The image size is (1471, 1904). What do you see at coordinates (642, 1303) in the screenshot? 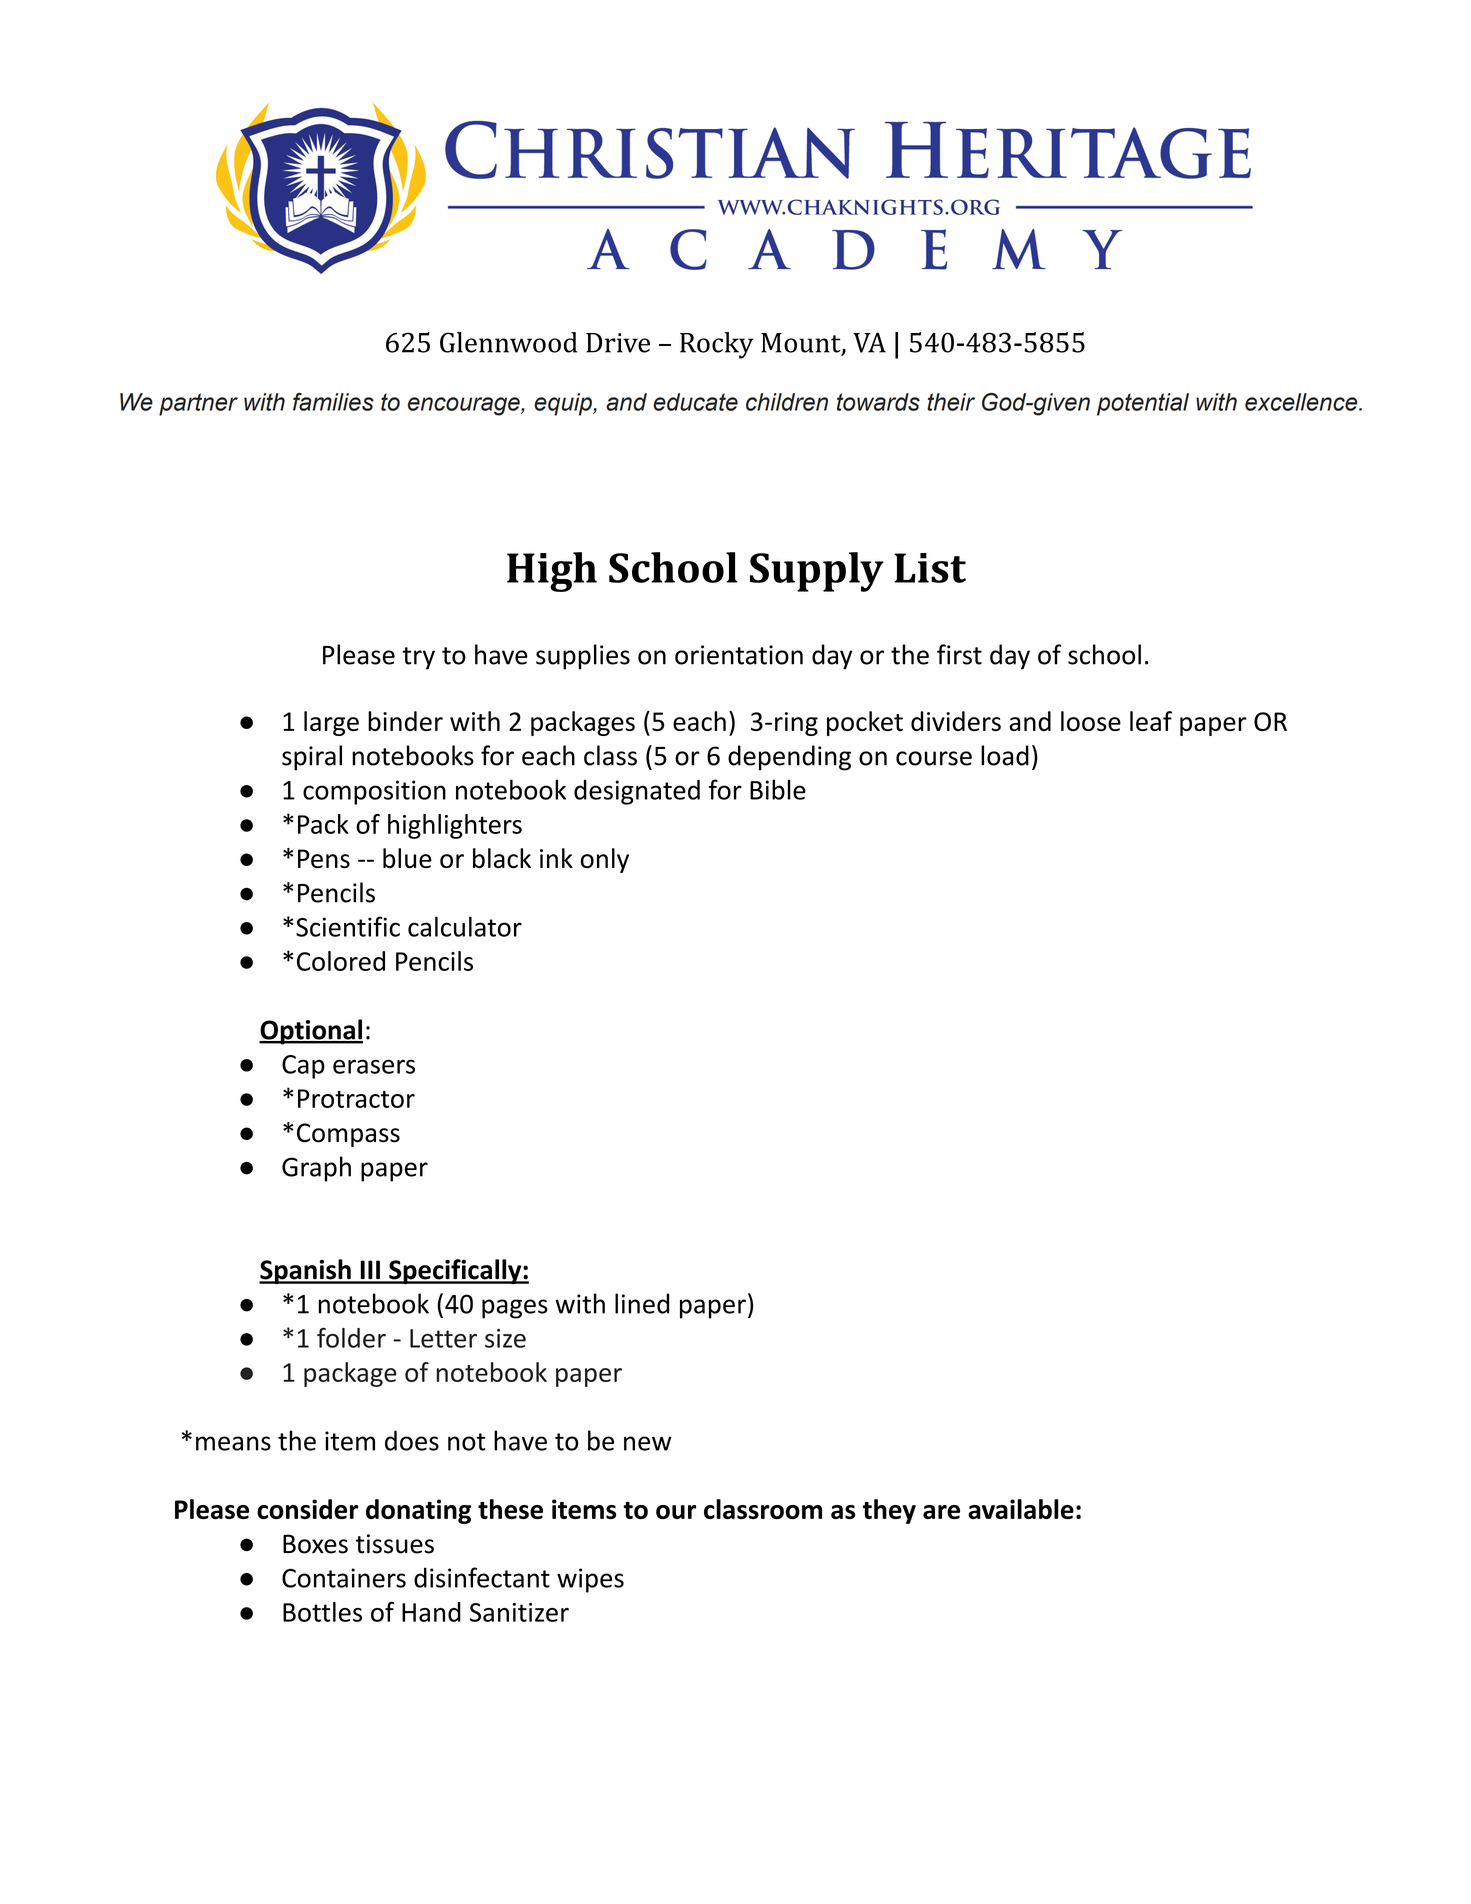
I see `lined` at bounding box center [642, 1303].
